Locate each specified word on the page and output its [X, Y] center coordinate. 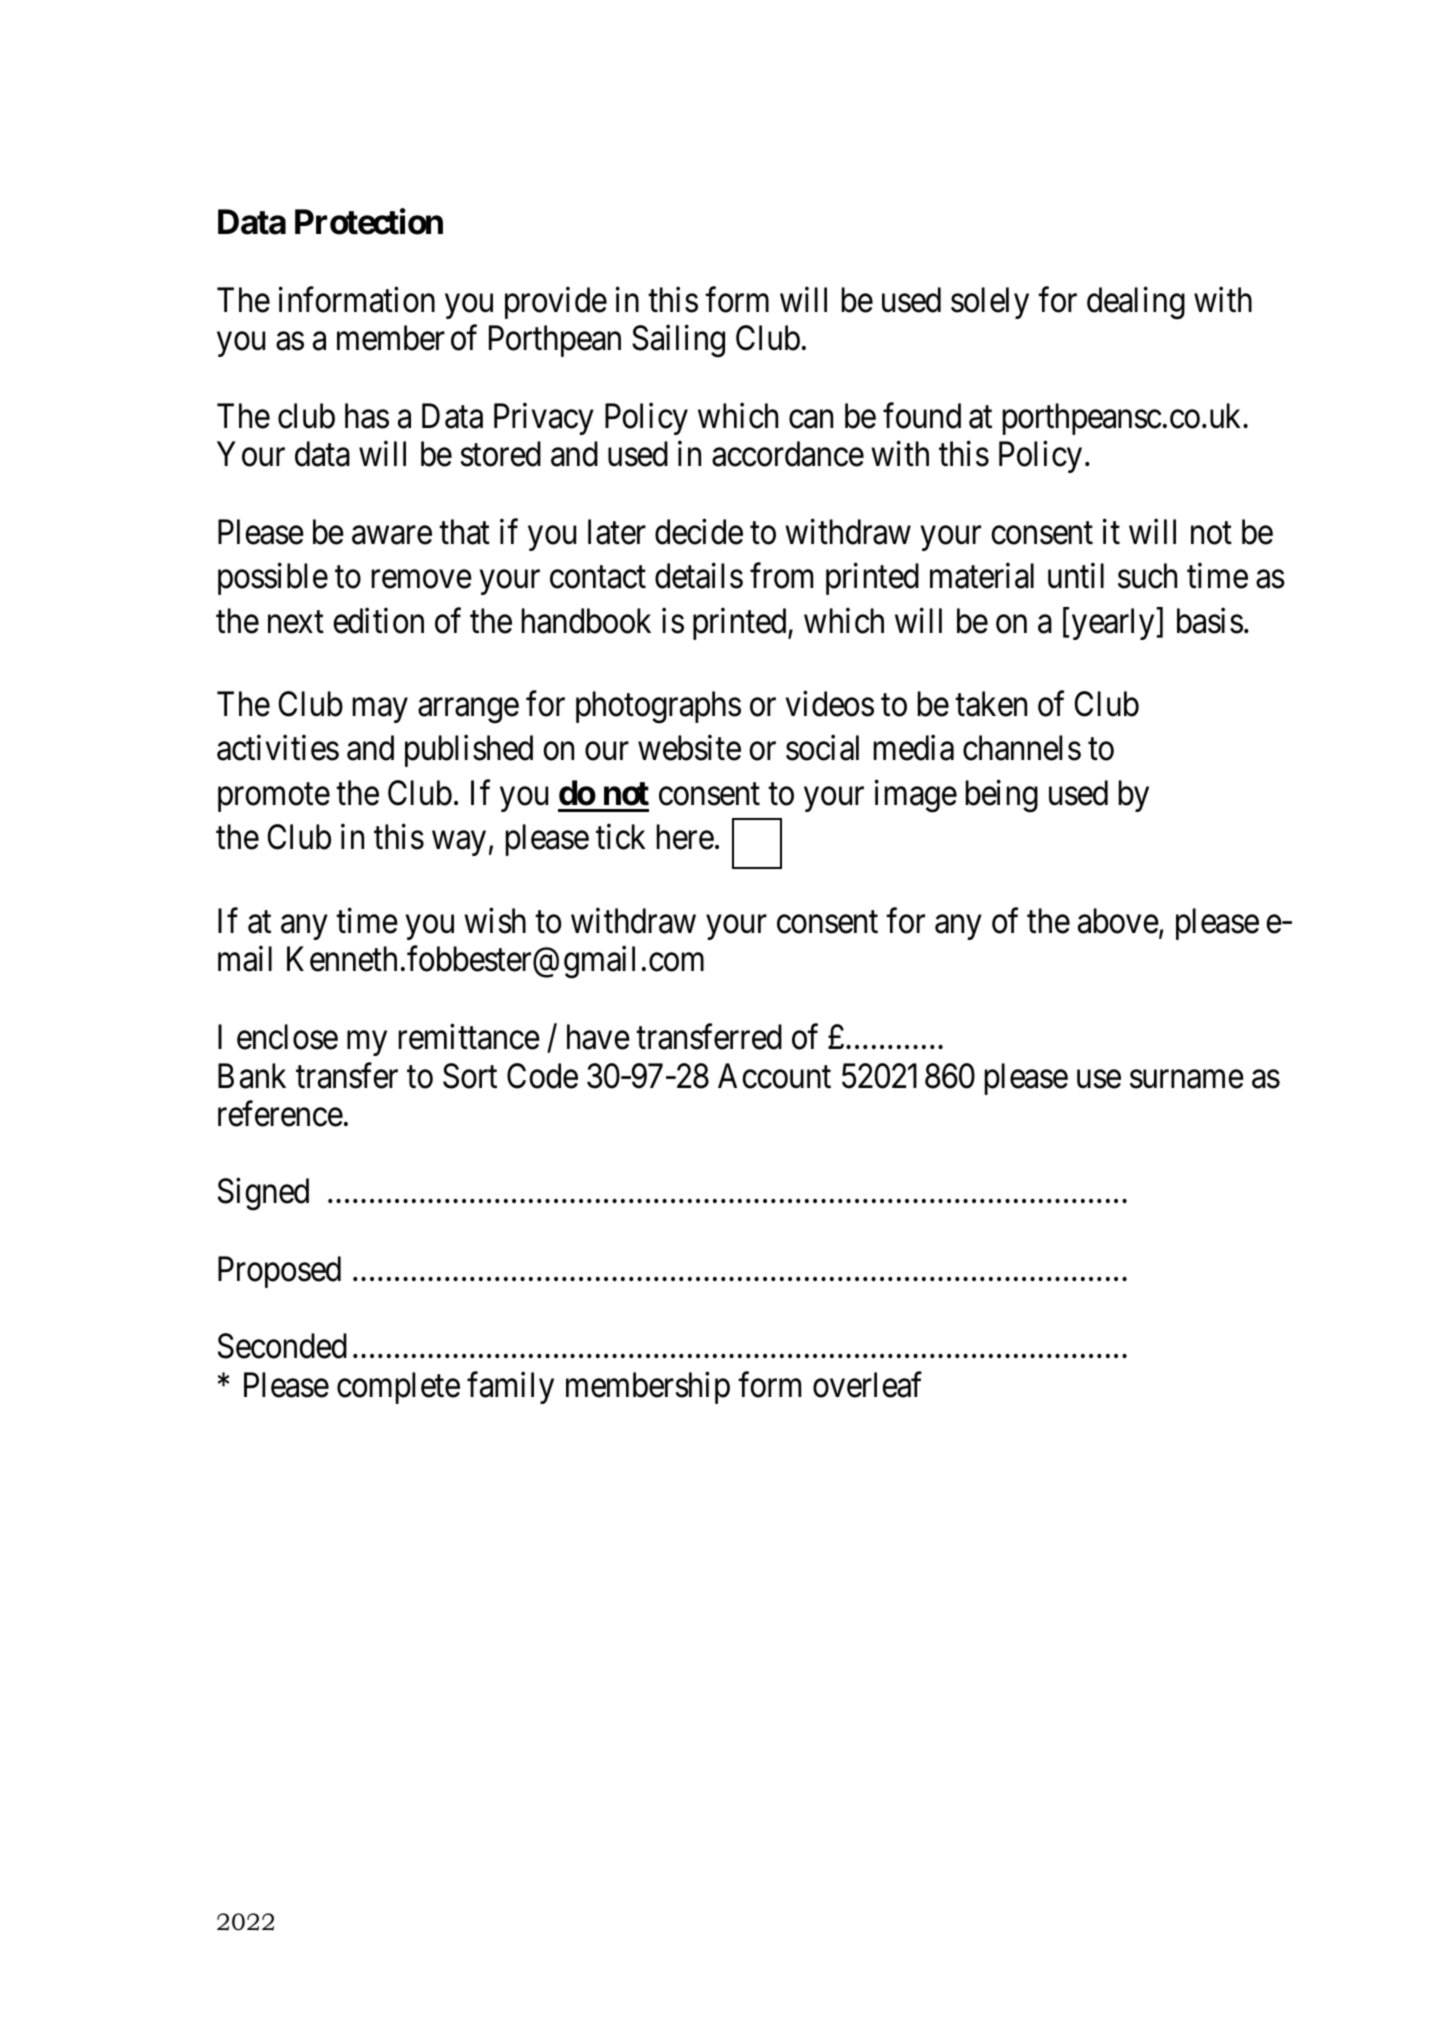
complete [398, 1388]
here [685, 837]
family [510, 1388]
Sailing [678, 341]
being [1002, 796]
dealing [1136, 303]
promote [274, 797]
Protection [369, 222]
